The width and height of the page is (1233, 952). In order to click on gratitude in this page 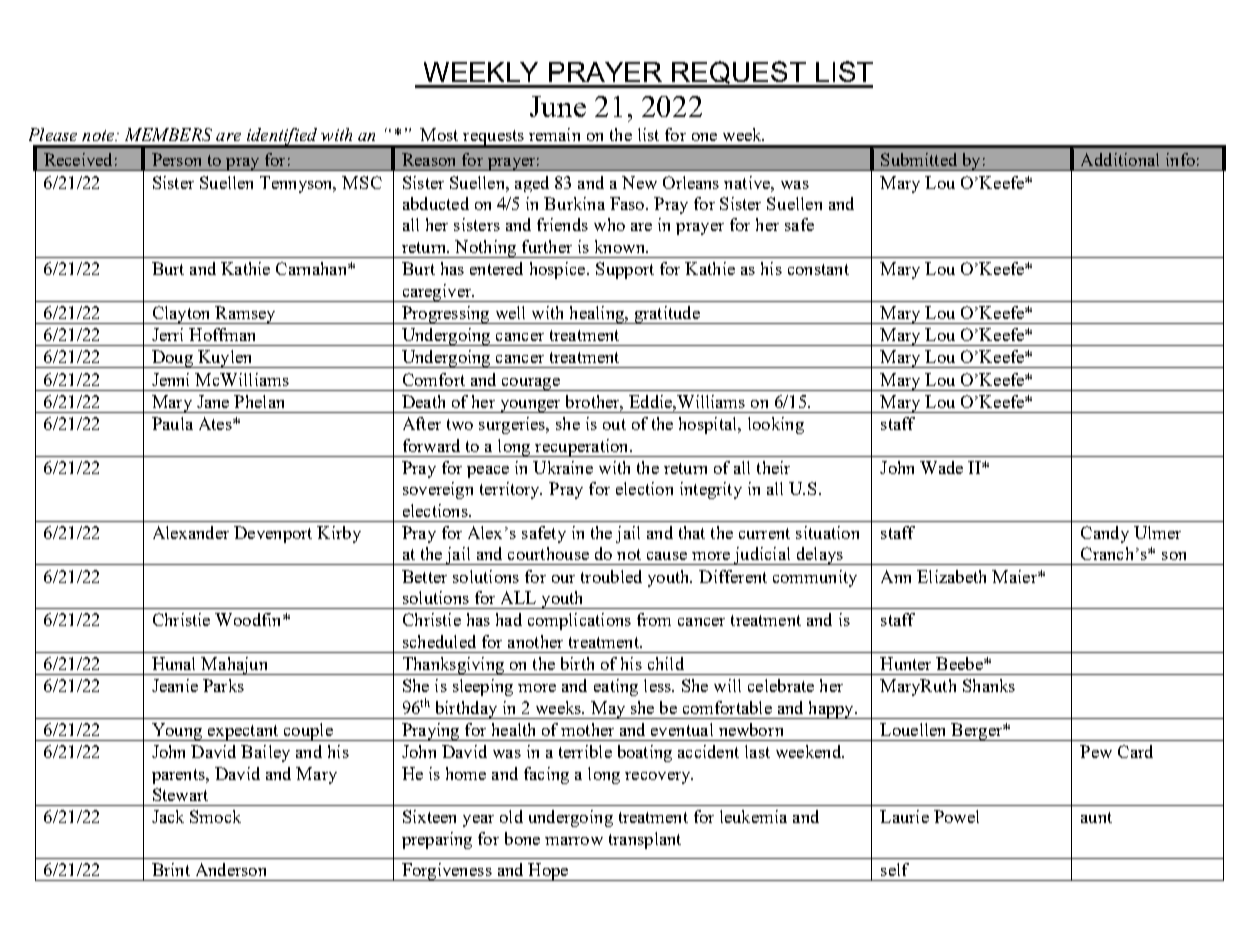, I will do `click(667, 315)`.
